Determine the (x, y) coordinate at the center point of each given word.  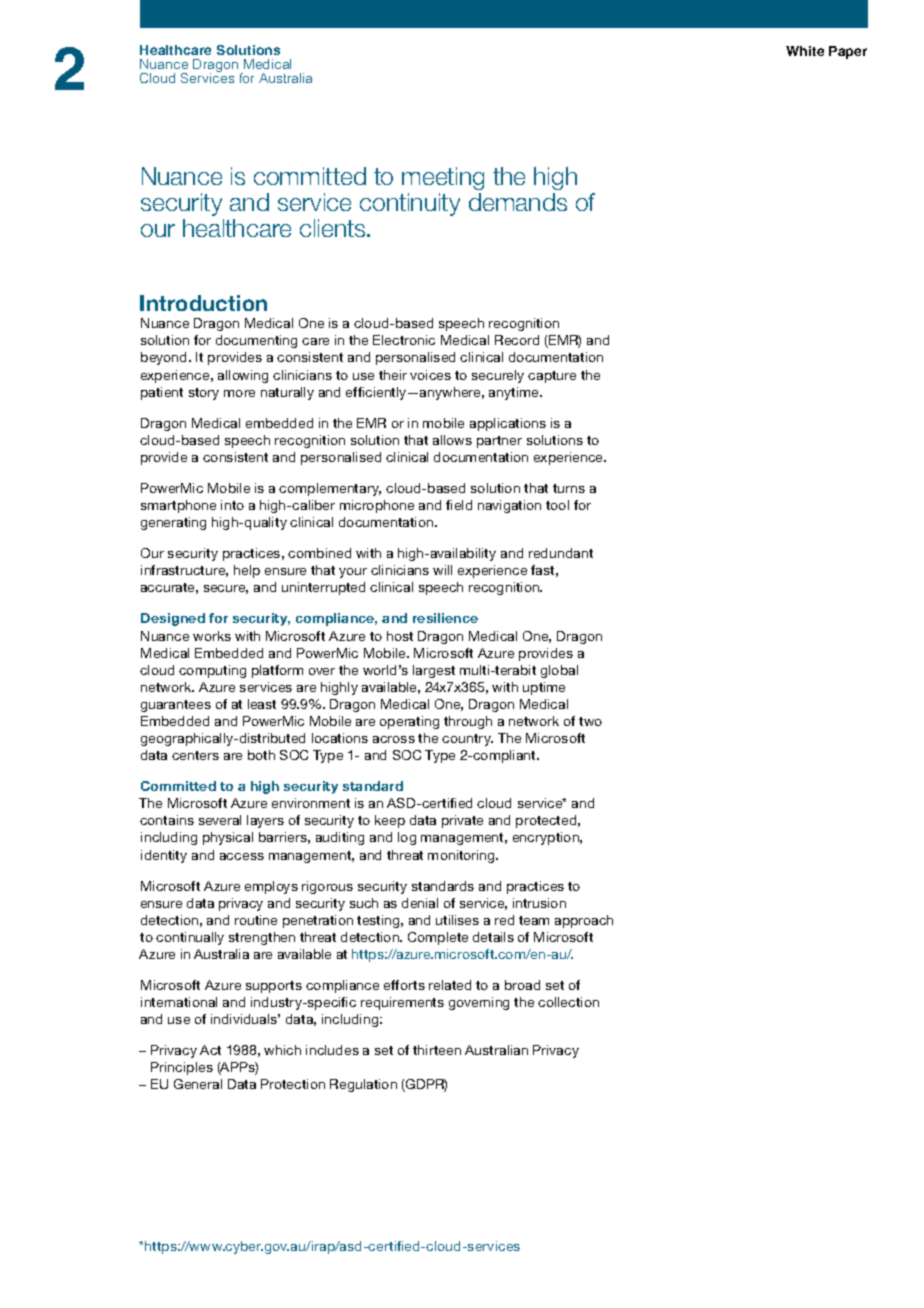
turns (569, 488)
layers (265, 821)
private (462, 821)
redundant (561, 553)
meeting (443, 178)
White (805, 51)
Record (517, 340)
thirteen (437, 1050)
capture (552, 377)
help (247, 571)
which (282, 1050)
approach (584, 921)
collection (568, 1002)
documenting (256, 341)
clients (334, 228)
